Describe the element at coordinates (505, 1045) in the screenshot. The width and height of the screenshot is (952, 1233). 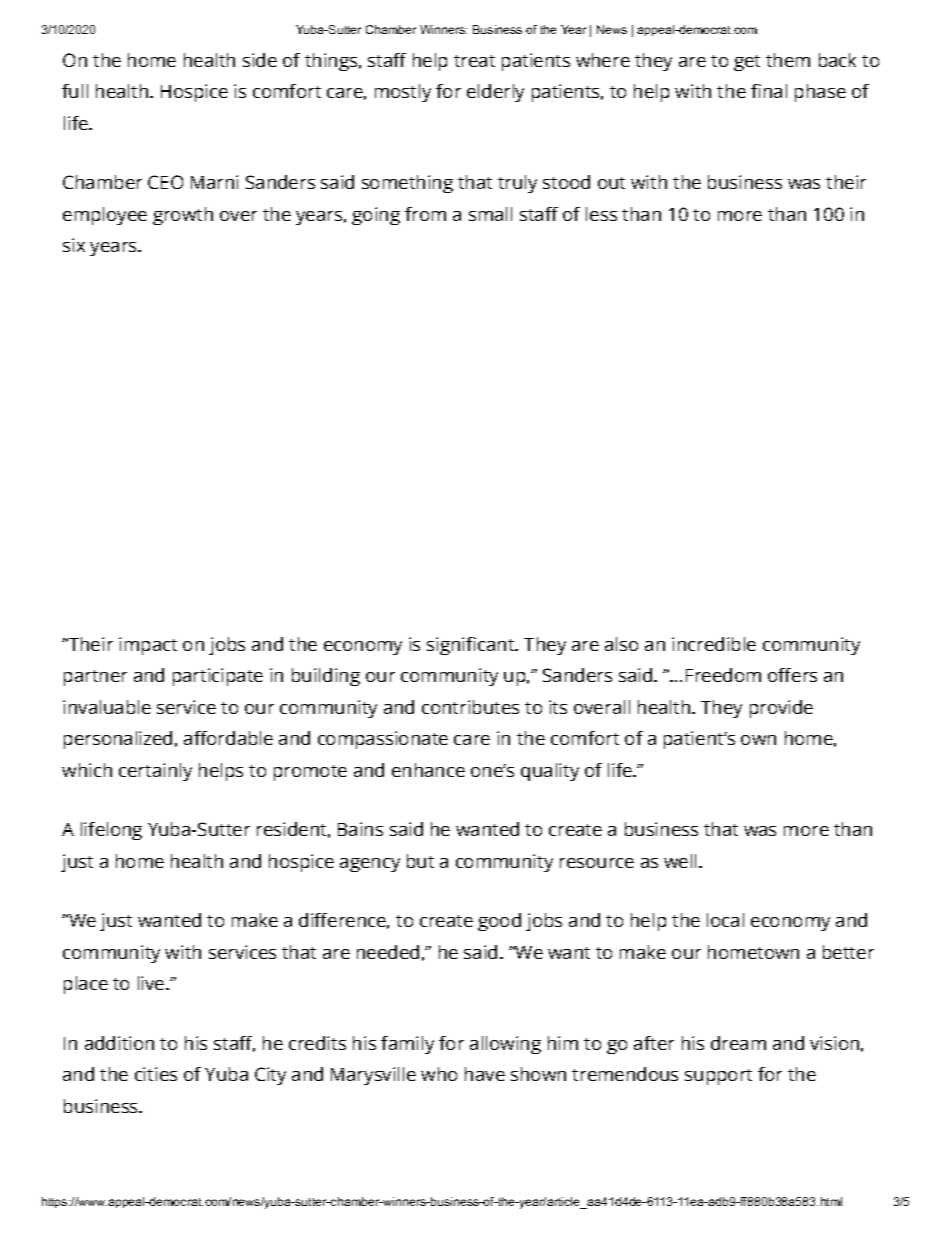
I see `allowing` at that location.
